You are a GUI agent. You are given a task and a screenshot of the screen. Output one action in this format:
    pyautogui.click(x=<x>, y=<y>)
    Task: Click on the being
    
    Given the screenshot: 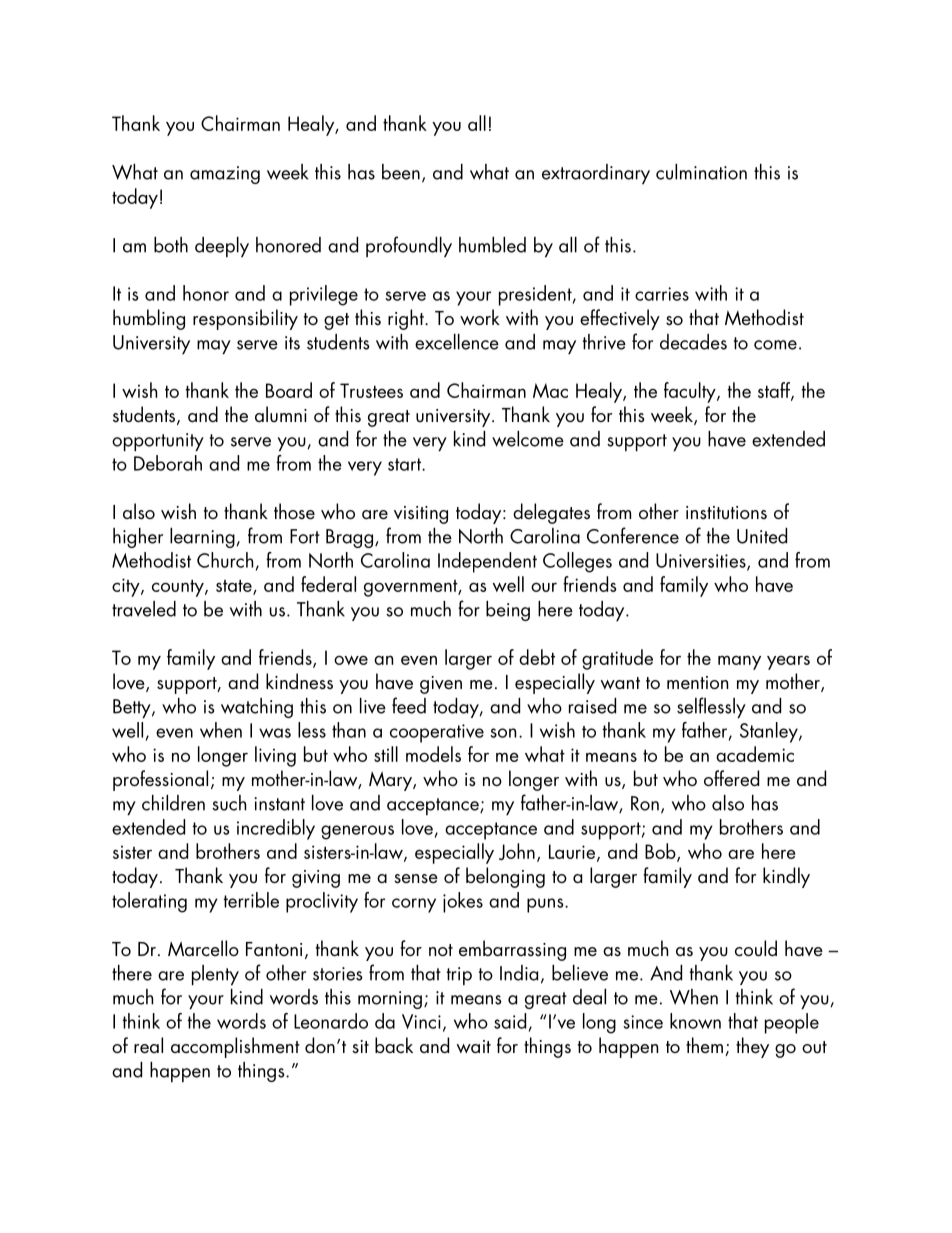 What is the action you would take?
    pyautogui.click(x=508, y=611)
